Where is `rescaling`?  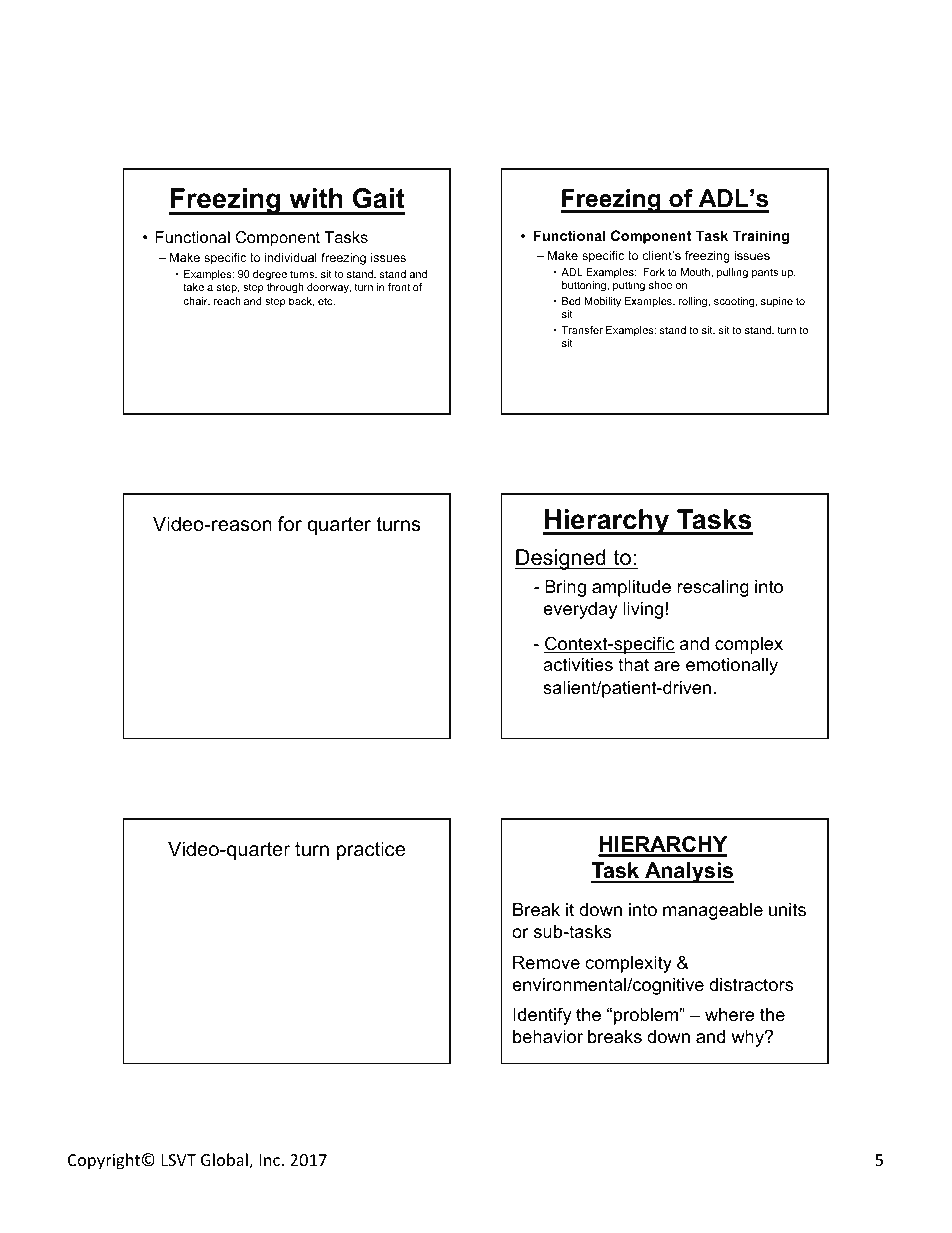 rescaling is located at coordinates (713, 588).
